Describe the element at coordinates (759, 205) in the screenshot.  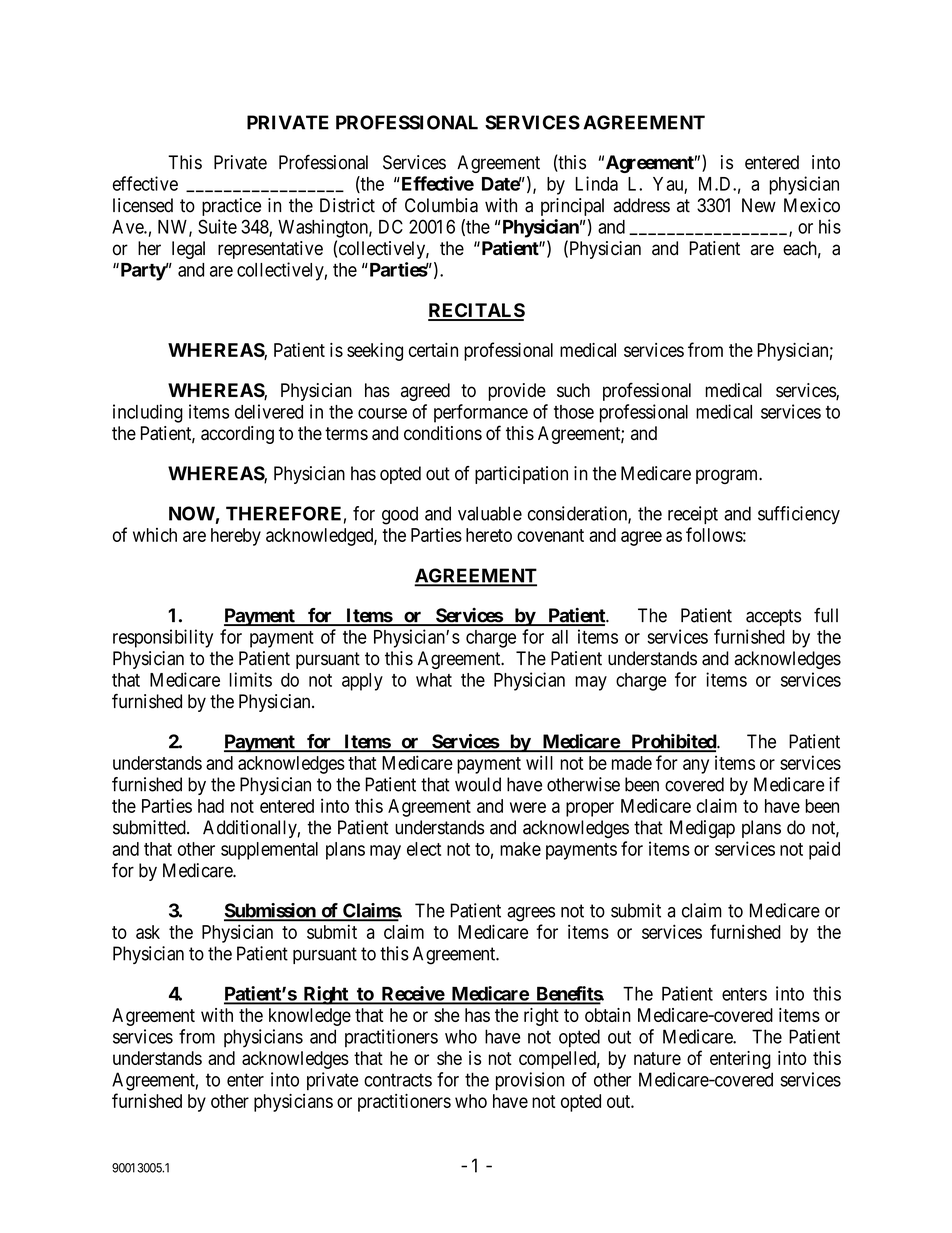
I see `New` at that location.
